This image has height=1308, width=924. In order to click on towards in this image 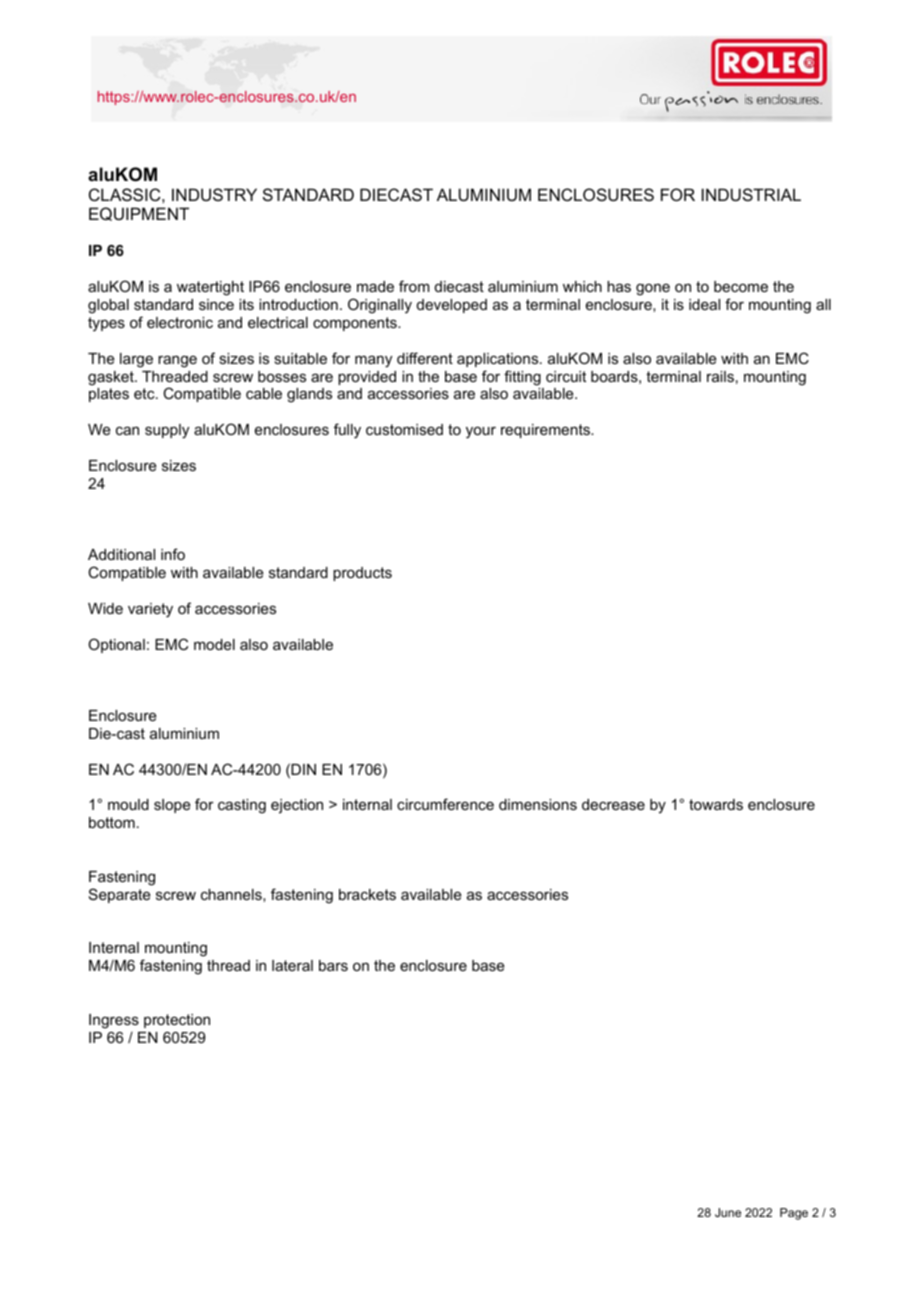, I will do `click(716, 804)`.
